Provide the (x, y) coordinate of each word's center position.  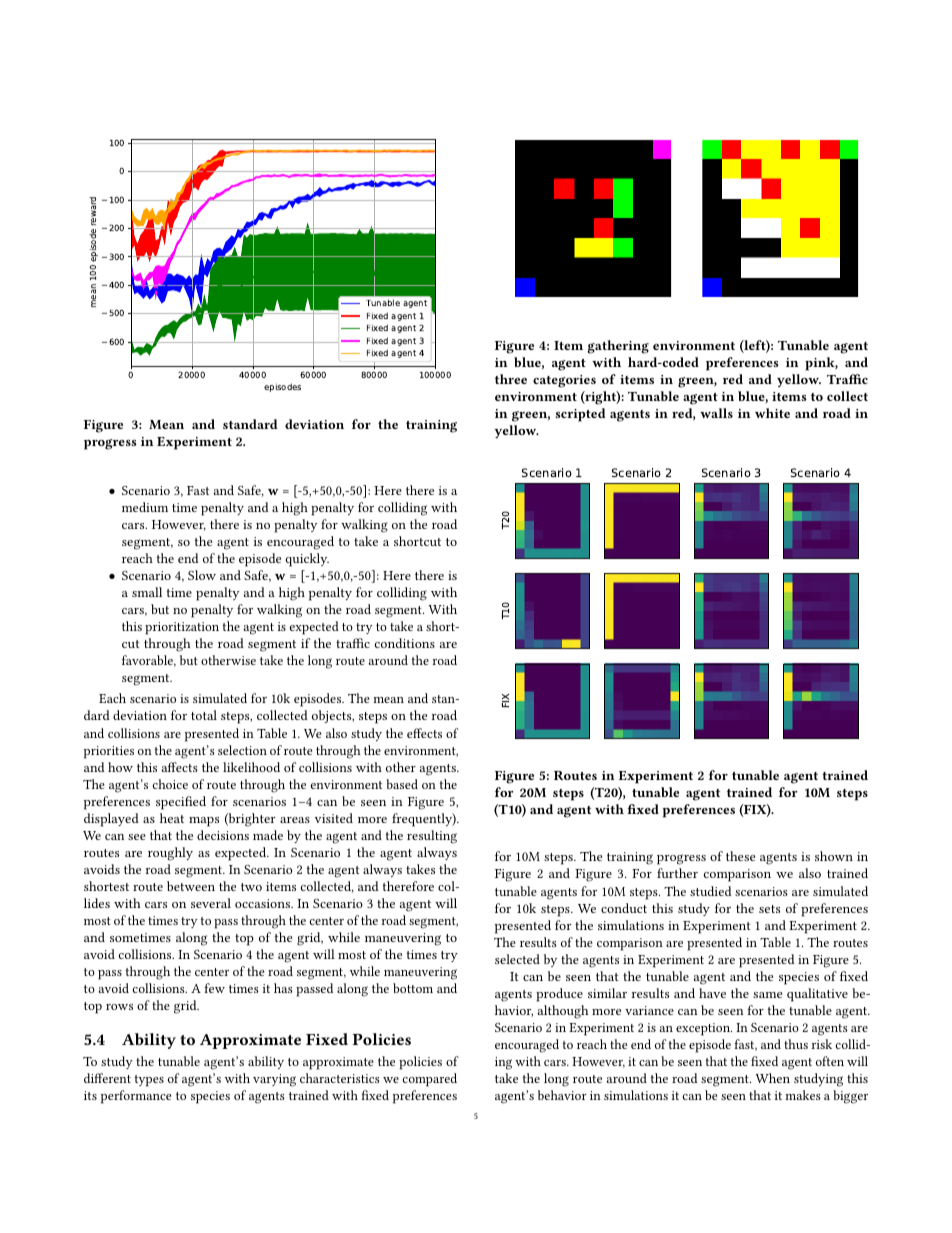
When (772, 1078)
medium (145, 507)
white (772, 413)
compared (429, 1080)
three (511, 379)
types (149, 1081)
